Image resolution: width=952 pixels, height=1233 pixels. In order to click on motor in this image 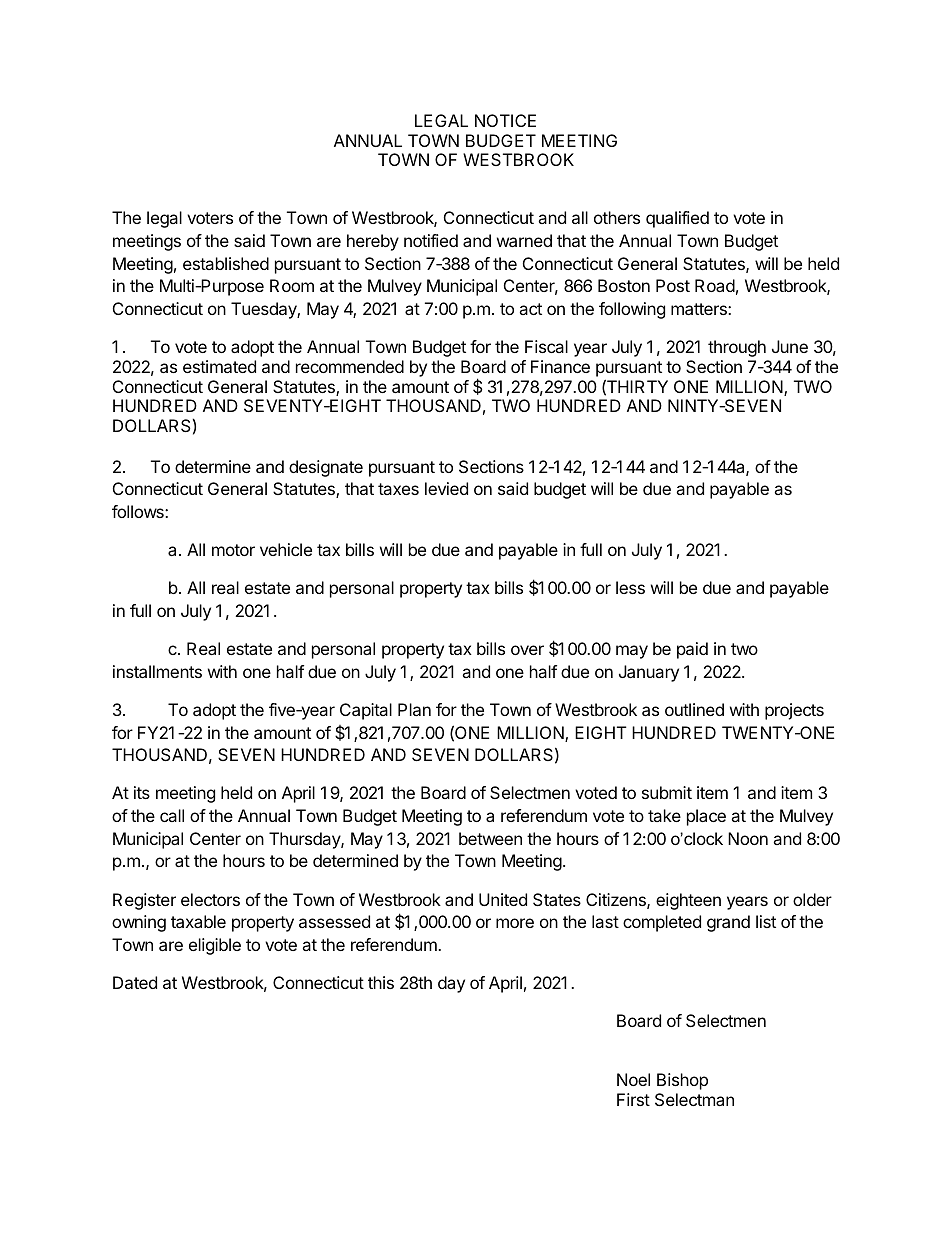, I will do `click(233, 550)`.
